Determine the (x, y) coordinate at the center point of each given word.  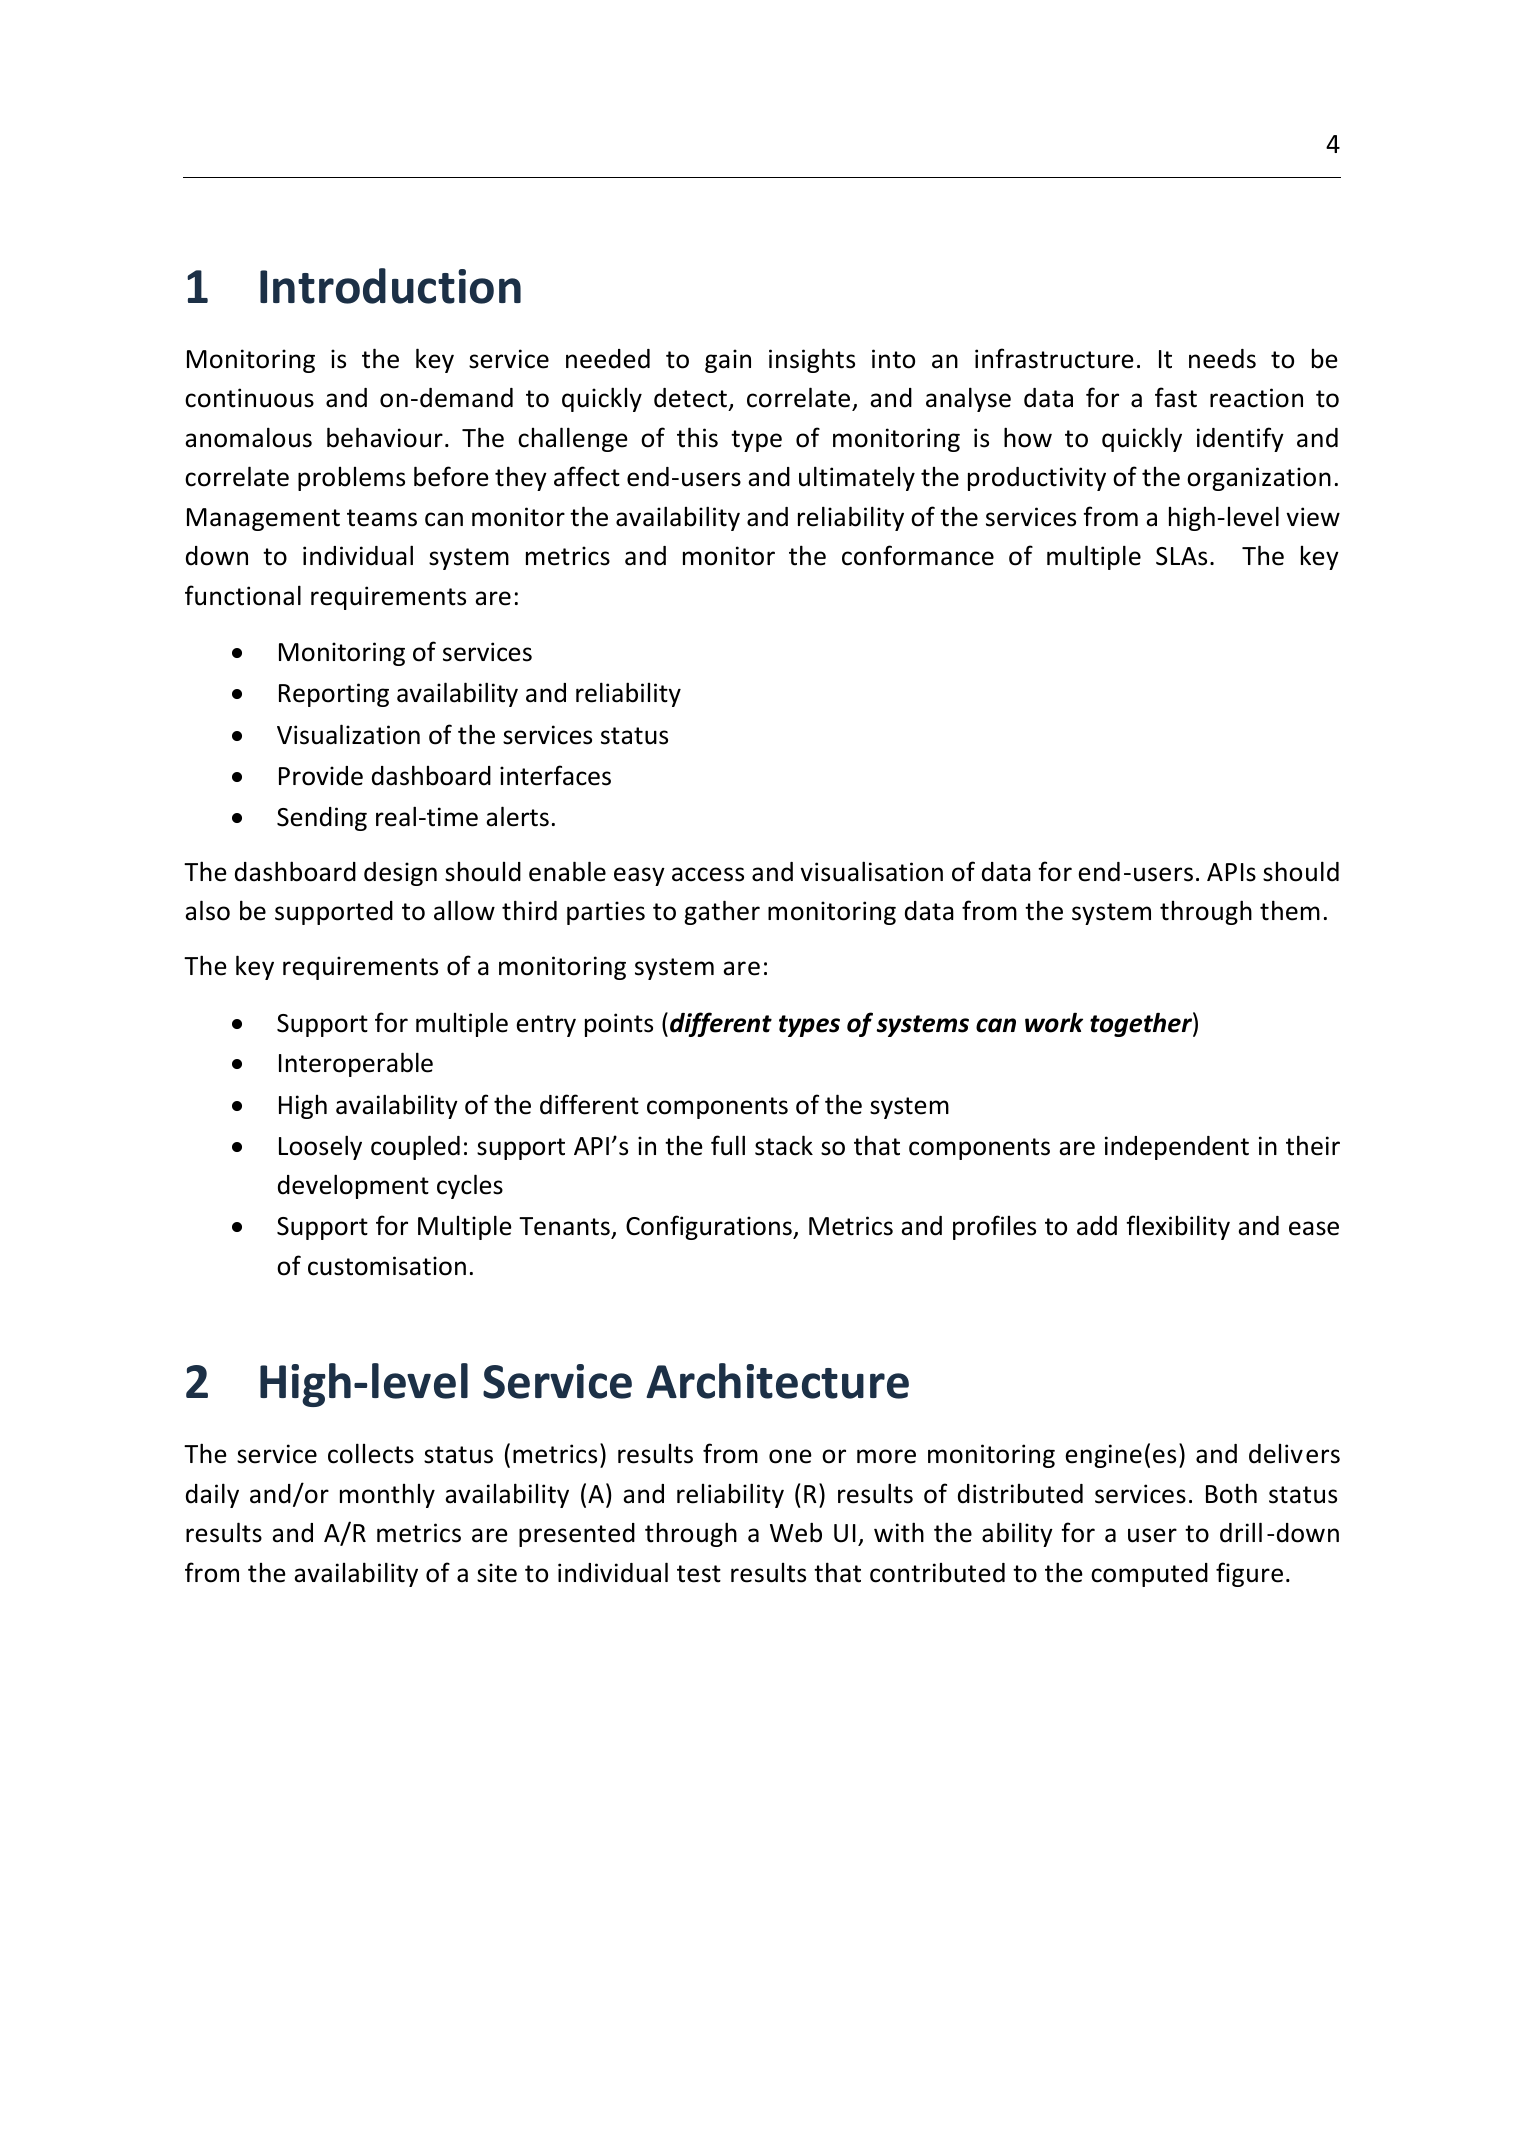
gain (728, 361)
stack (784, 1145)
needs (1222, 359)
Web (796, 1532)
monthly (387, 1496)
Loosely (320, 1147)
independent (1177, 1148)
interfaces (555, 775)
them (1290, 910)
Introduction (390, 286)
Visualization (348, 734)
